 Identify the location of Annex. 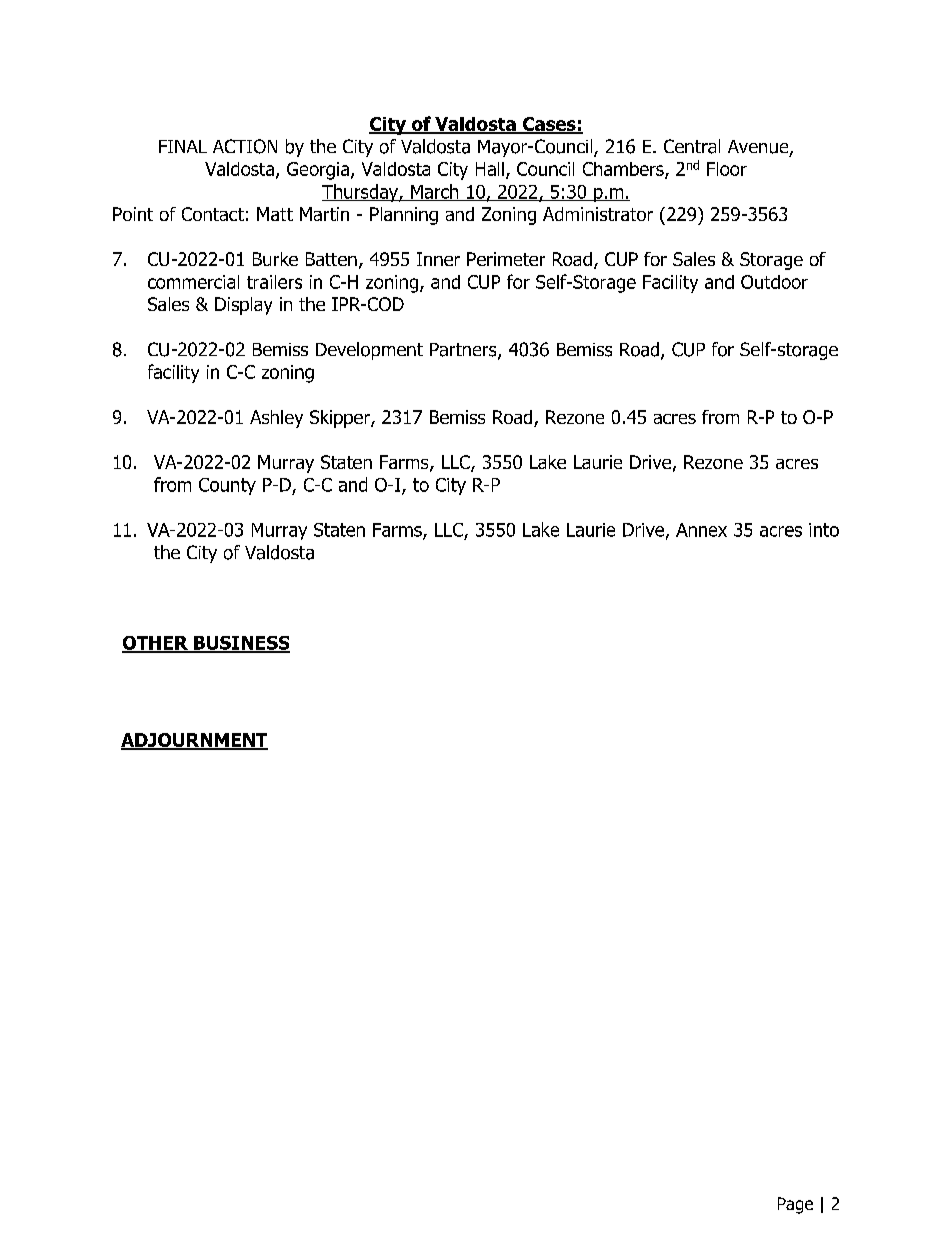
(701, 530).
